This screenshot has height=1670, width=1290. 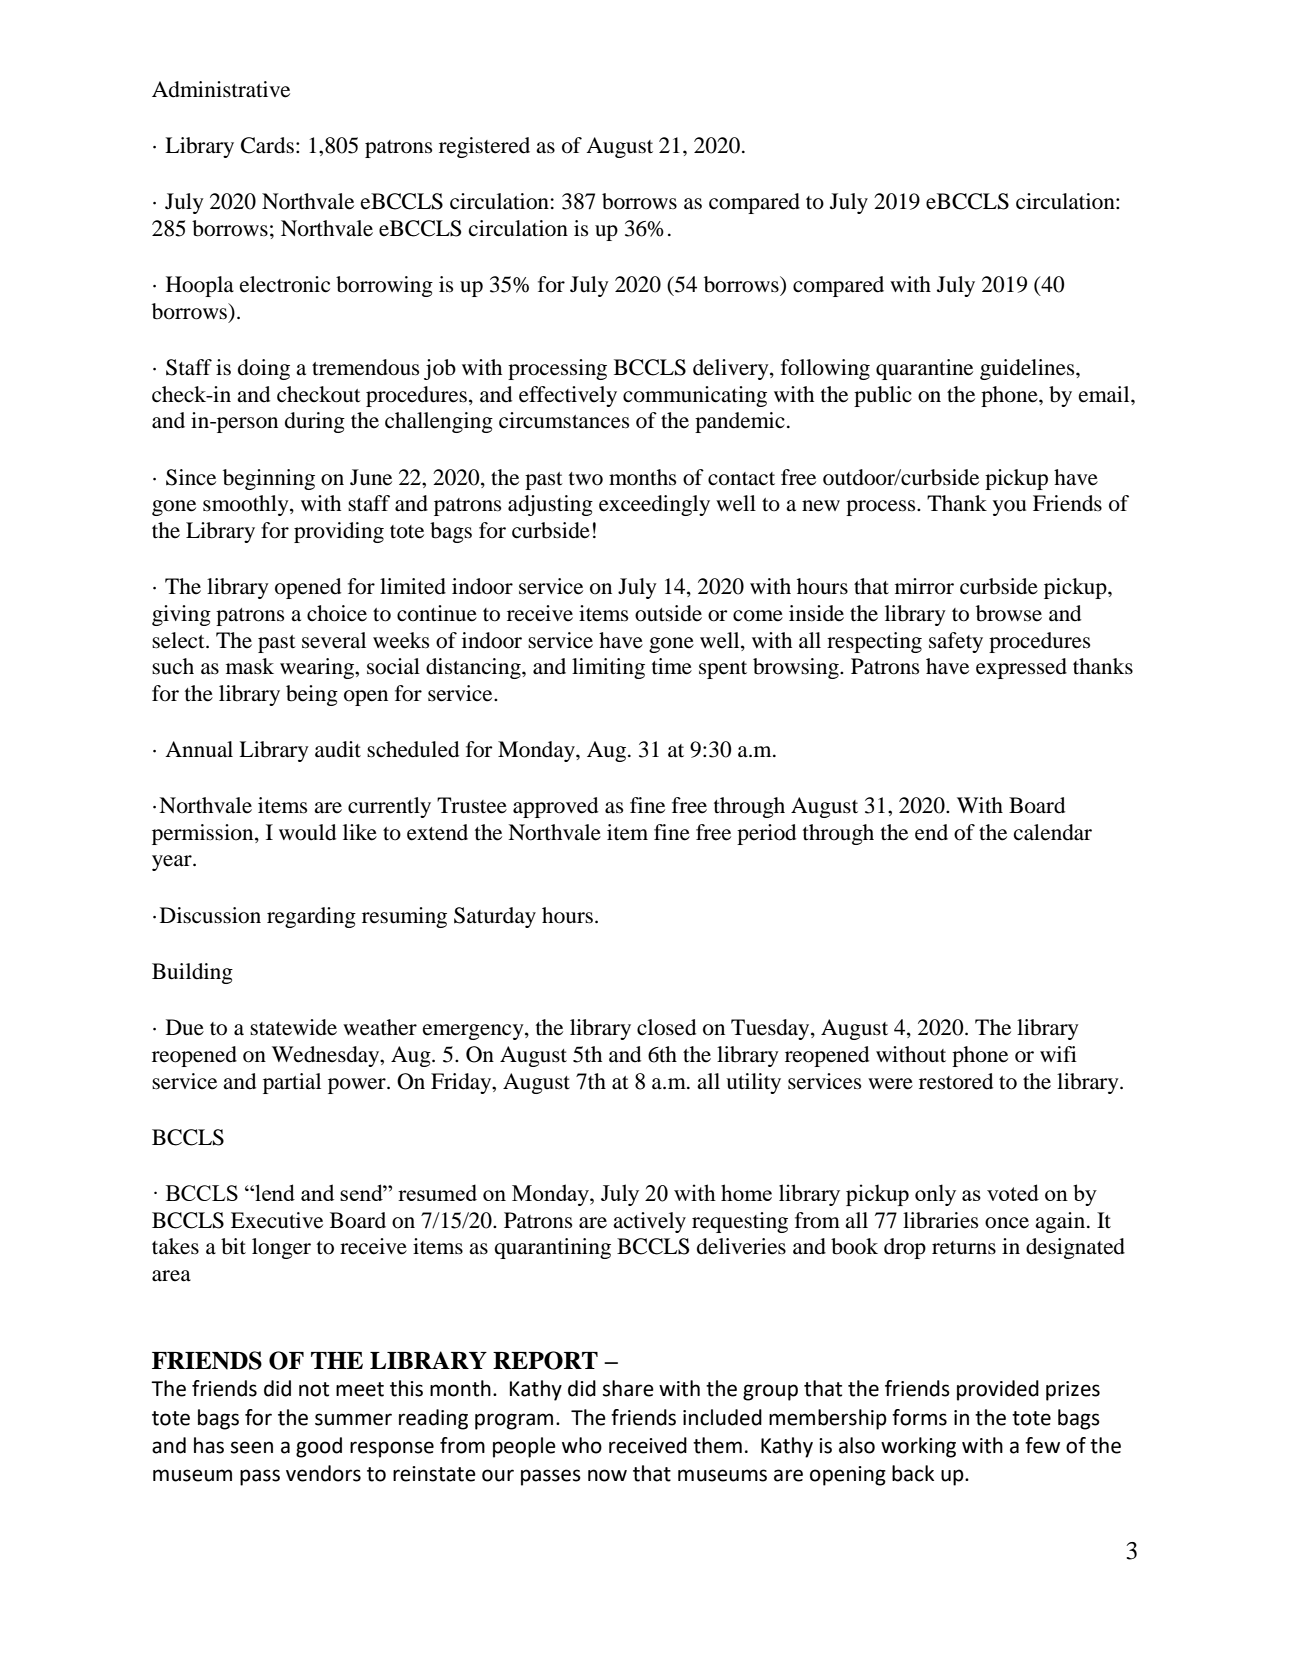 What do you see at coordinates (695, 396) in the screenshot?
I see `communicating` at bounding box center [695, 396].
